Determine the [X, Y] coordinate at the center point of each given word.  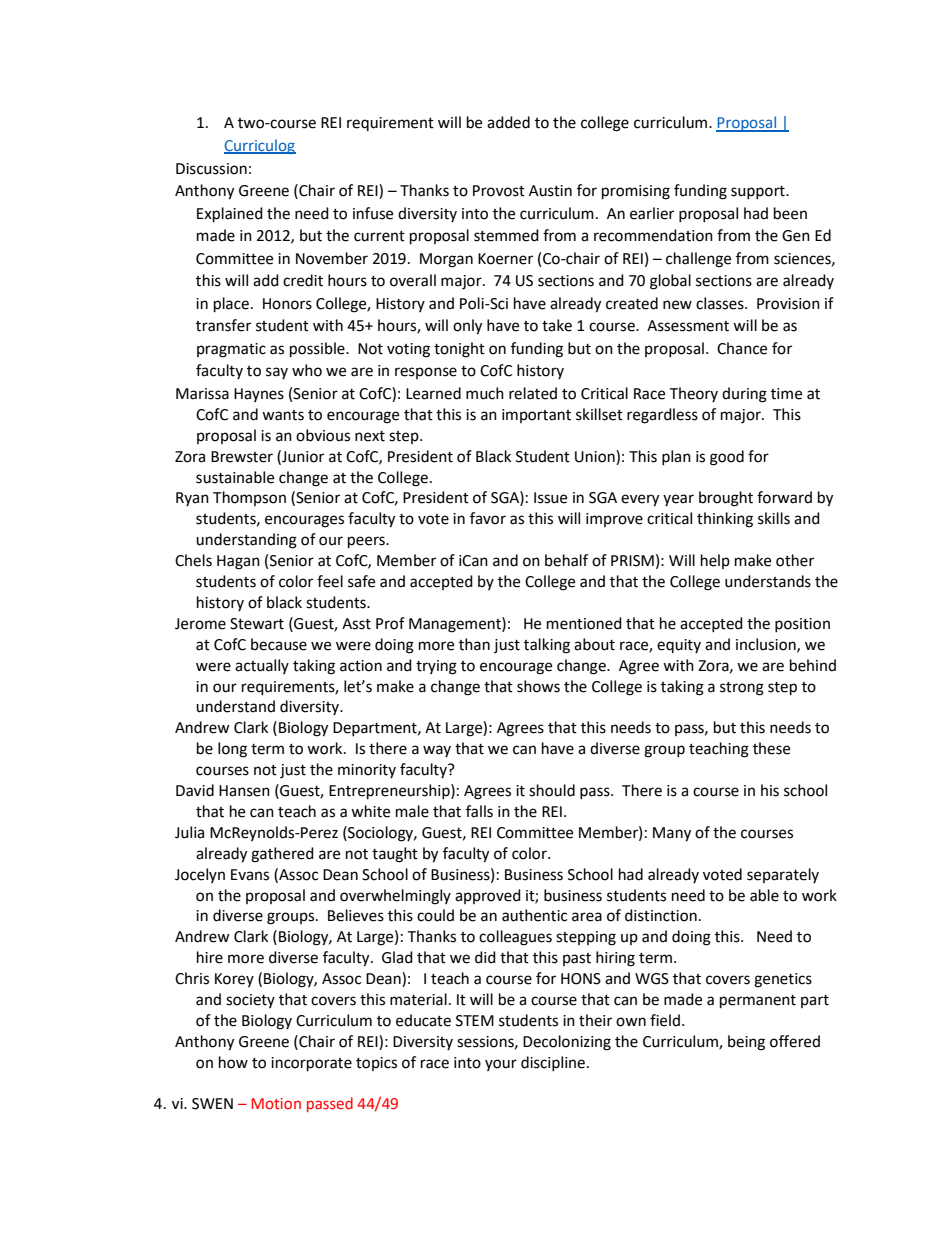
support [759, 192]
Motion [276, 1103]
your [501, 1065]
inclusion [767, 645]
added [508, 122]
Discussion [211, 169]
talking [547, 646]
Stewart [257, 624]
